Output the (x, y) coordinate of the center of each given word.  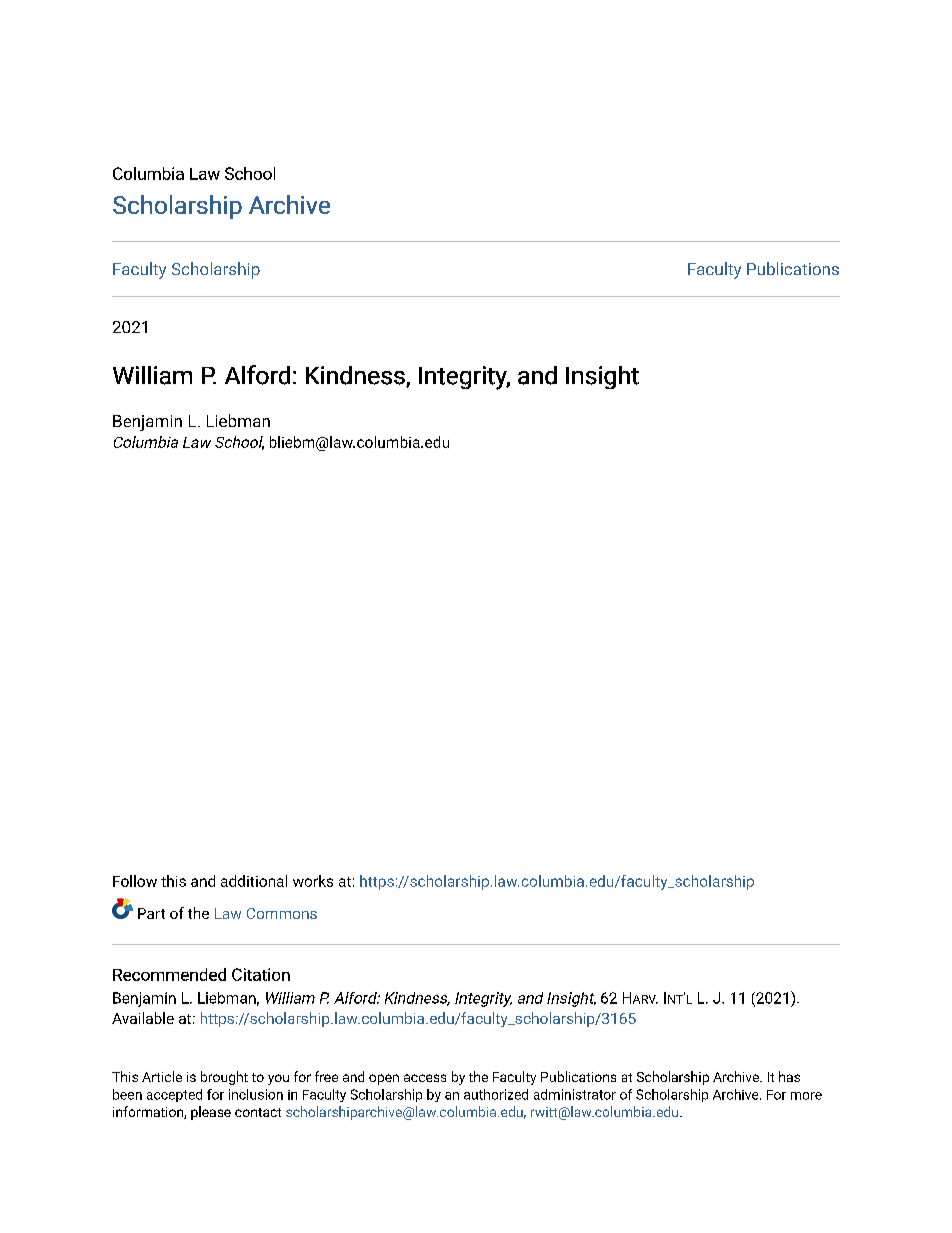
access (425, 1078)
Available (143, 1018)
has (789, 1076)
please (211, 1113)
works (313, 881)
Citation (261, 974)
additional (254, 881)
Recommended (169, 974)
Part (151, 913)
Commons (282, 913)
